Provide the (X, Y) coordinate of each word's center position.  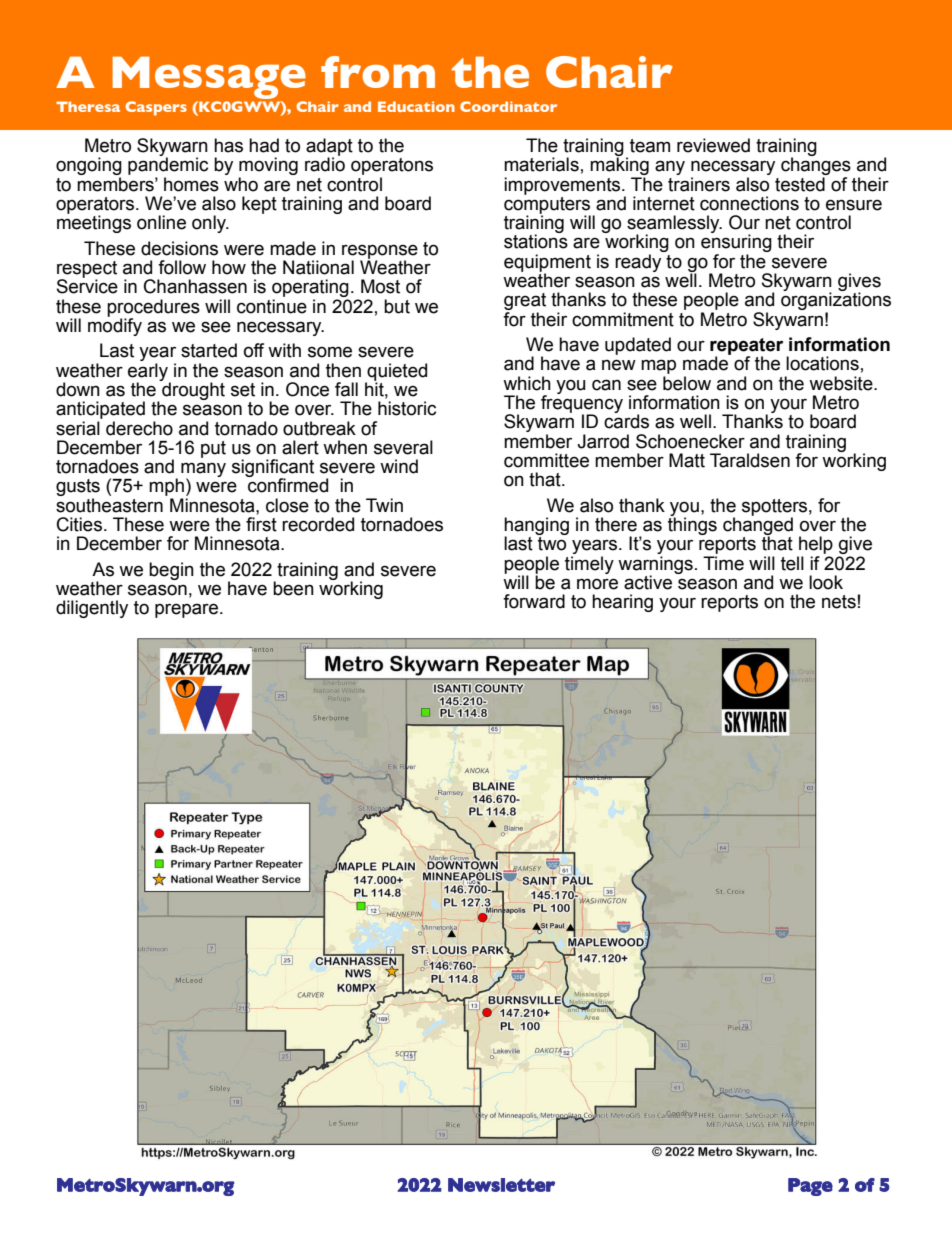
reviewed (713, 145)
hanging (536, 527)
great (525, 303)
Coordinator (508, 106)
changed (758, 526)
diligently (92, 609)
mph (166, 488)
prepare (188, 610)
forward (534, 601)
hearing (622, 603)
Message (209, 77)
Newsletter (501, 1185)
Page (810, 1187)
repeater (746, 347)
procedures (153, 309)
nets (839, 602)
